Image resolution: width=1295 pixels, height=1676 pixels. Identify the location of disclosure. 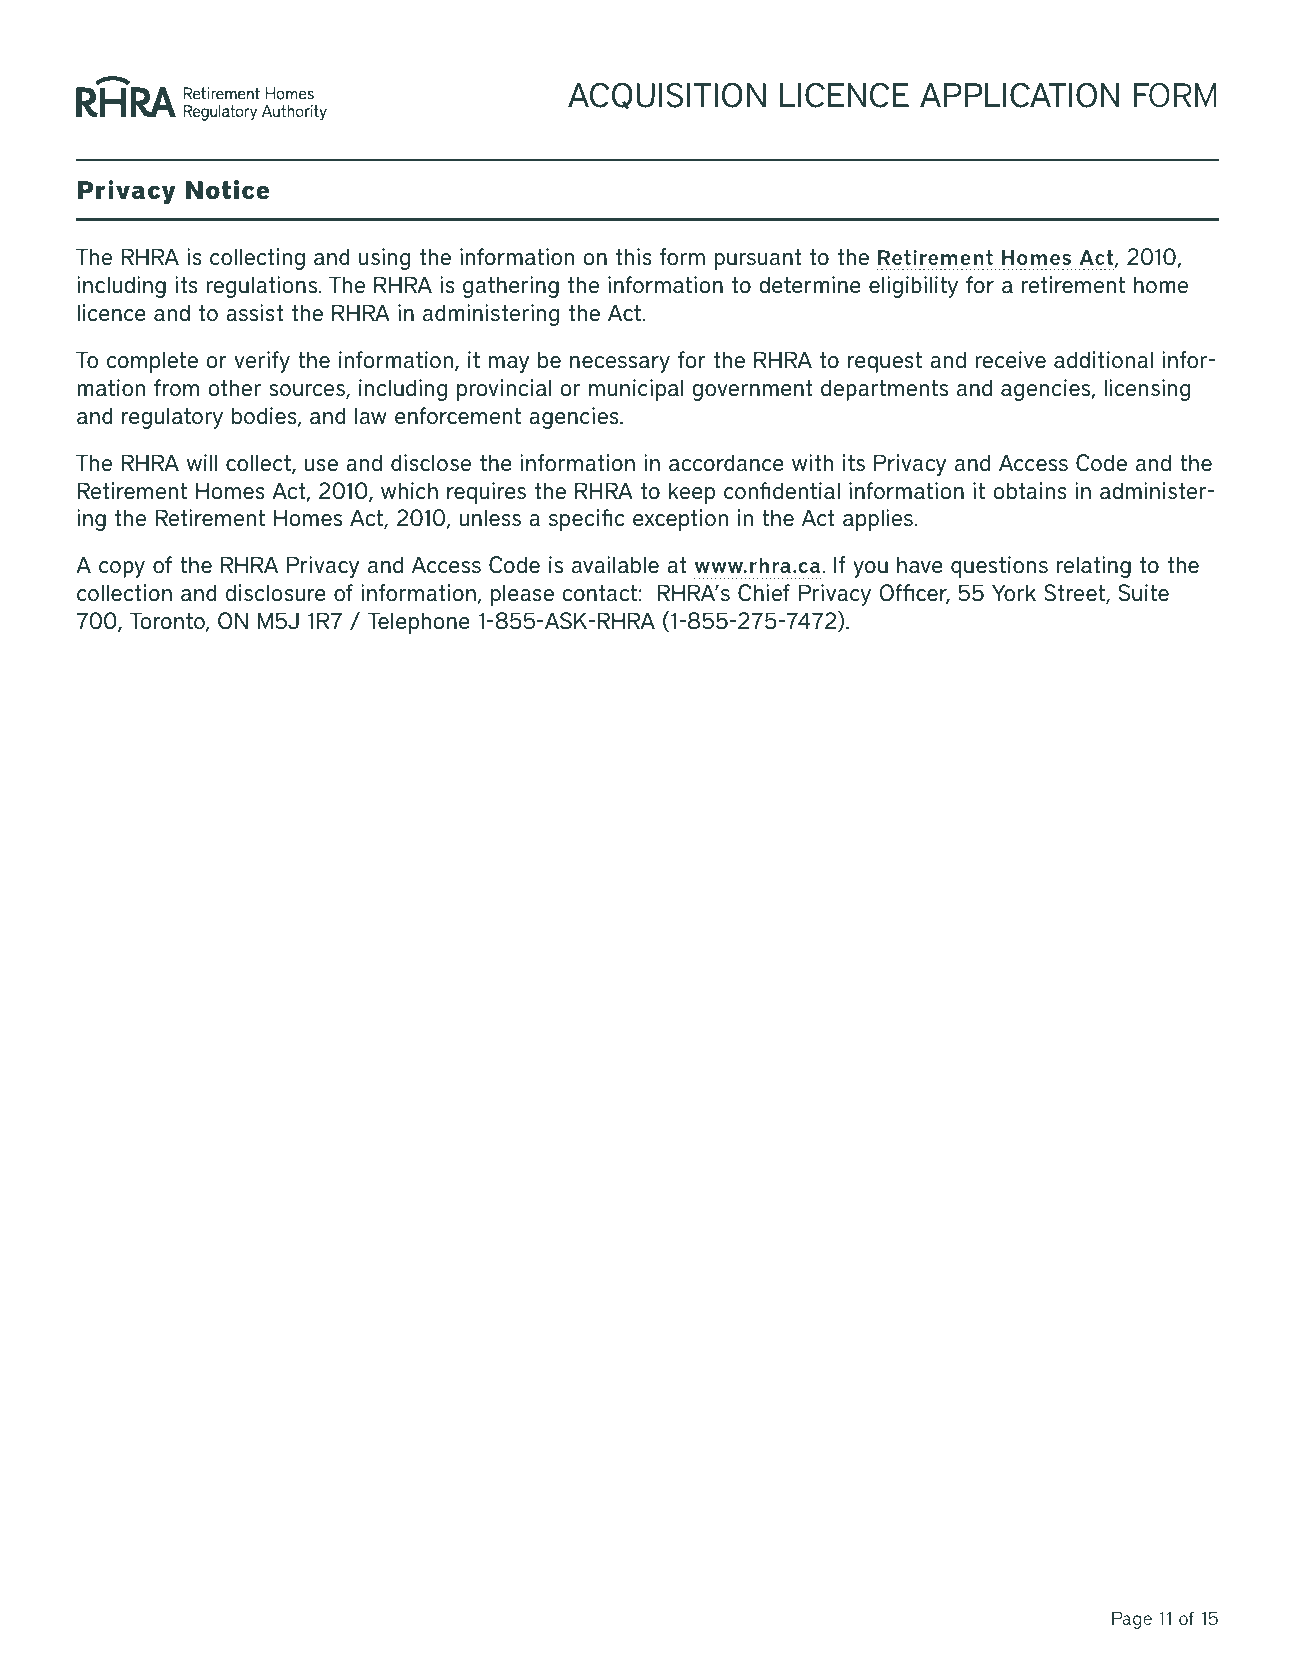
(276, 593).
